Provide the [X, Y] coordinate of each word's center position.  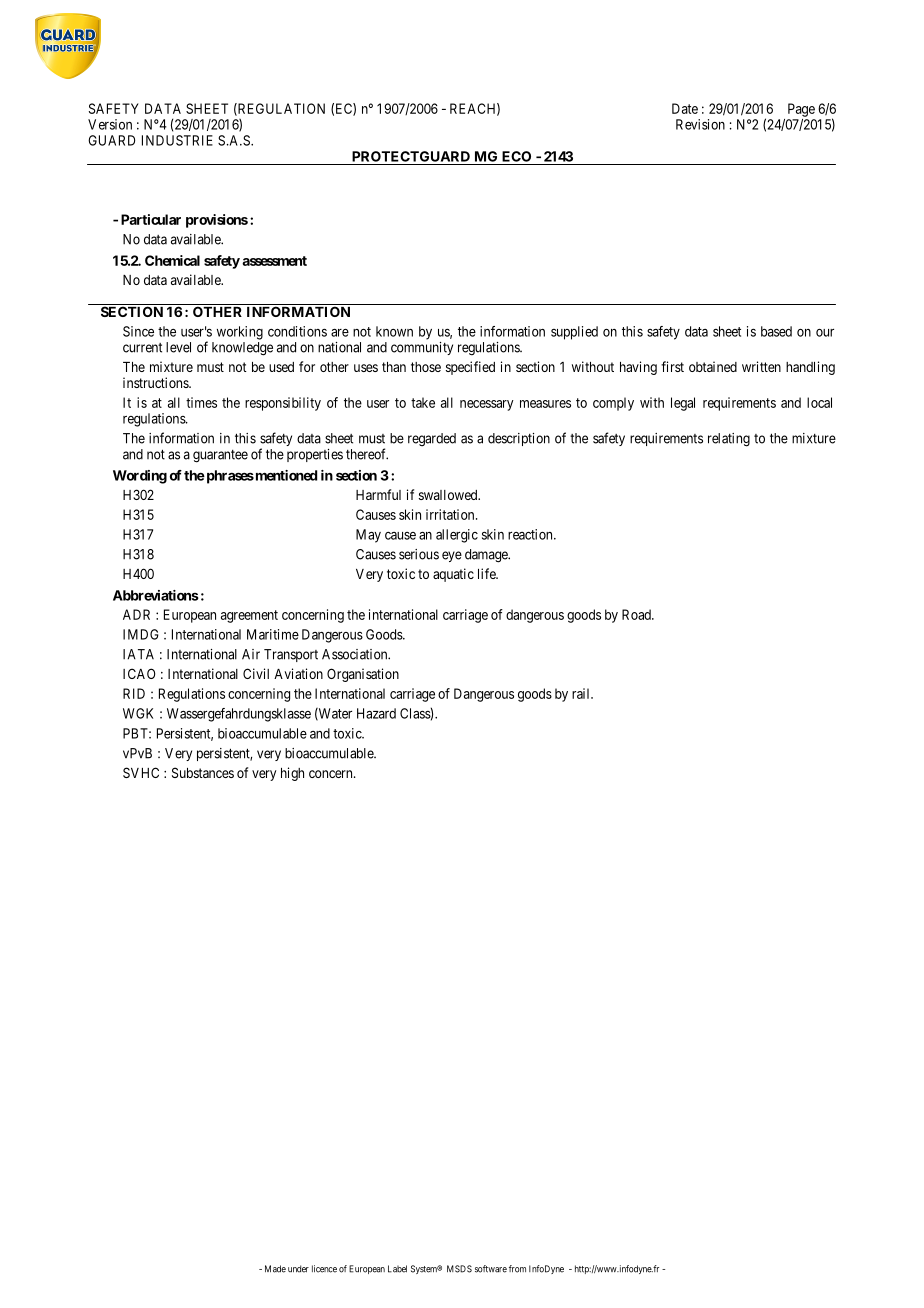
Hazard [376, 713]
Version [110, 124]
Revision [700, 124]
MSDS [459, 1269]
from [517, 1269]
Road [637, 614]
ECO [516, 156]
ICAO [139, 673]
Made [275, 1269]
